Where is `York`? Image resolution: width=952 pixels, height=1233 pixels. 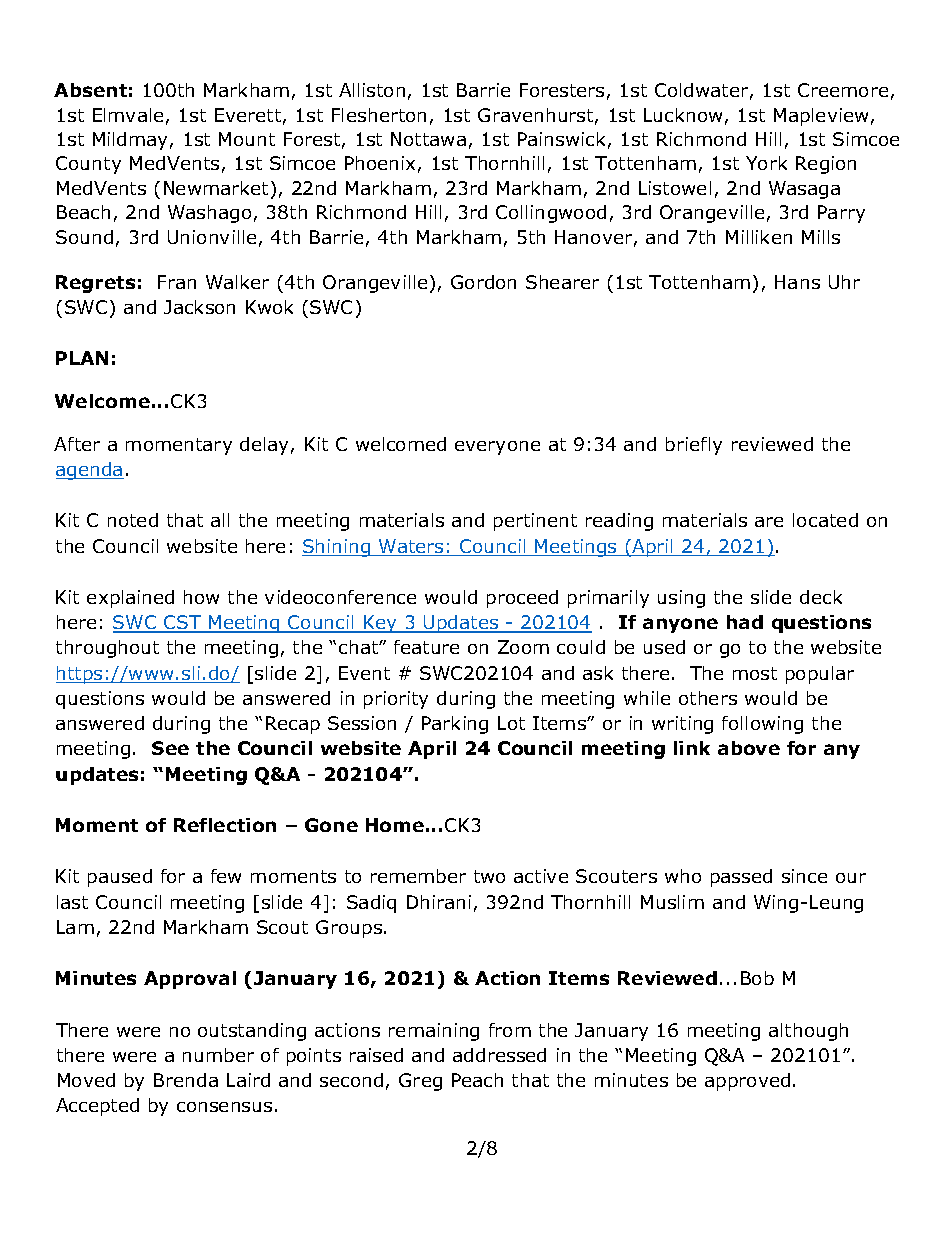
York is located at coordinates (766, 163).
